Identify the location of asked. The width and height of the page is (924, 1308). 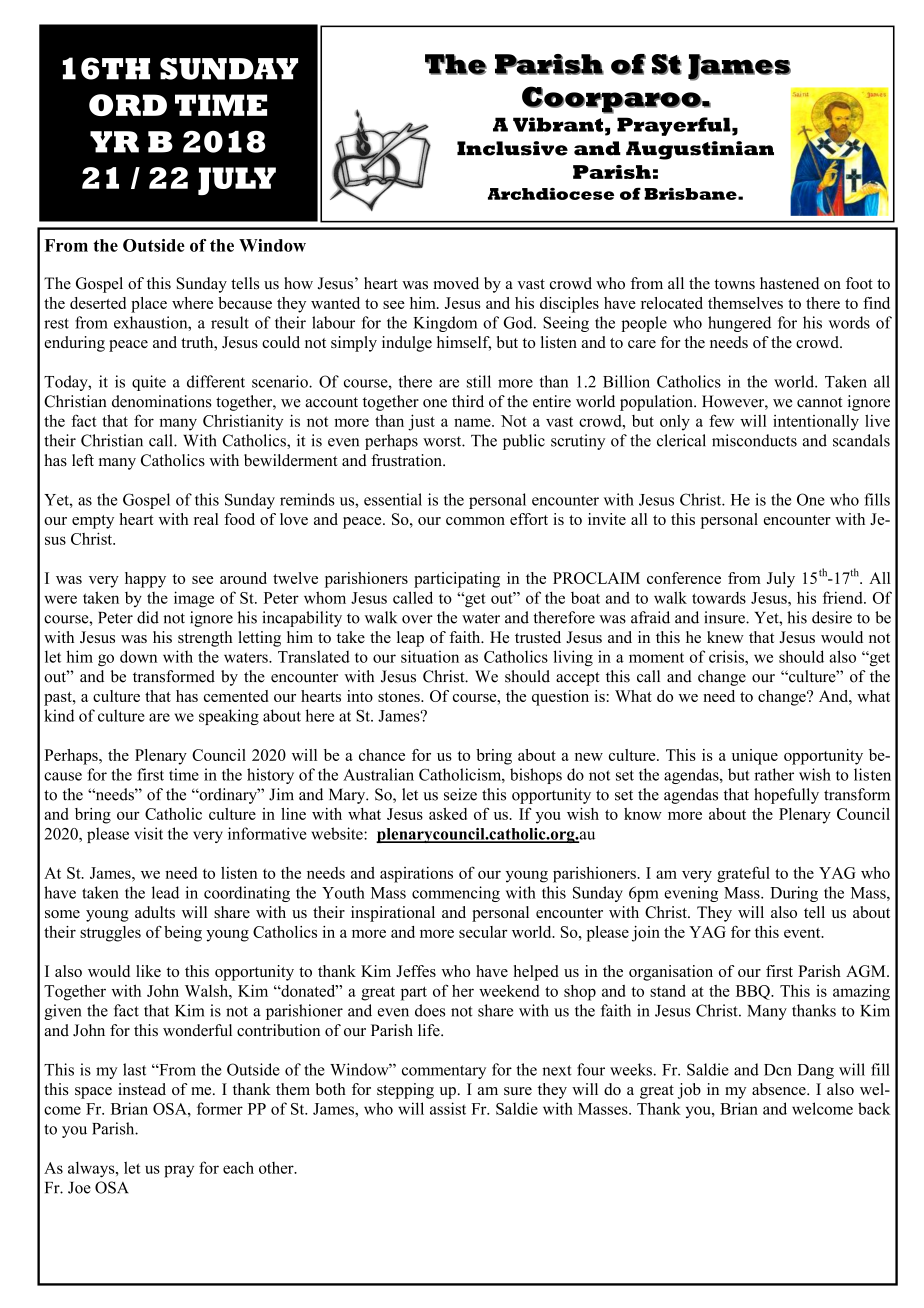
(448, 814).
